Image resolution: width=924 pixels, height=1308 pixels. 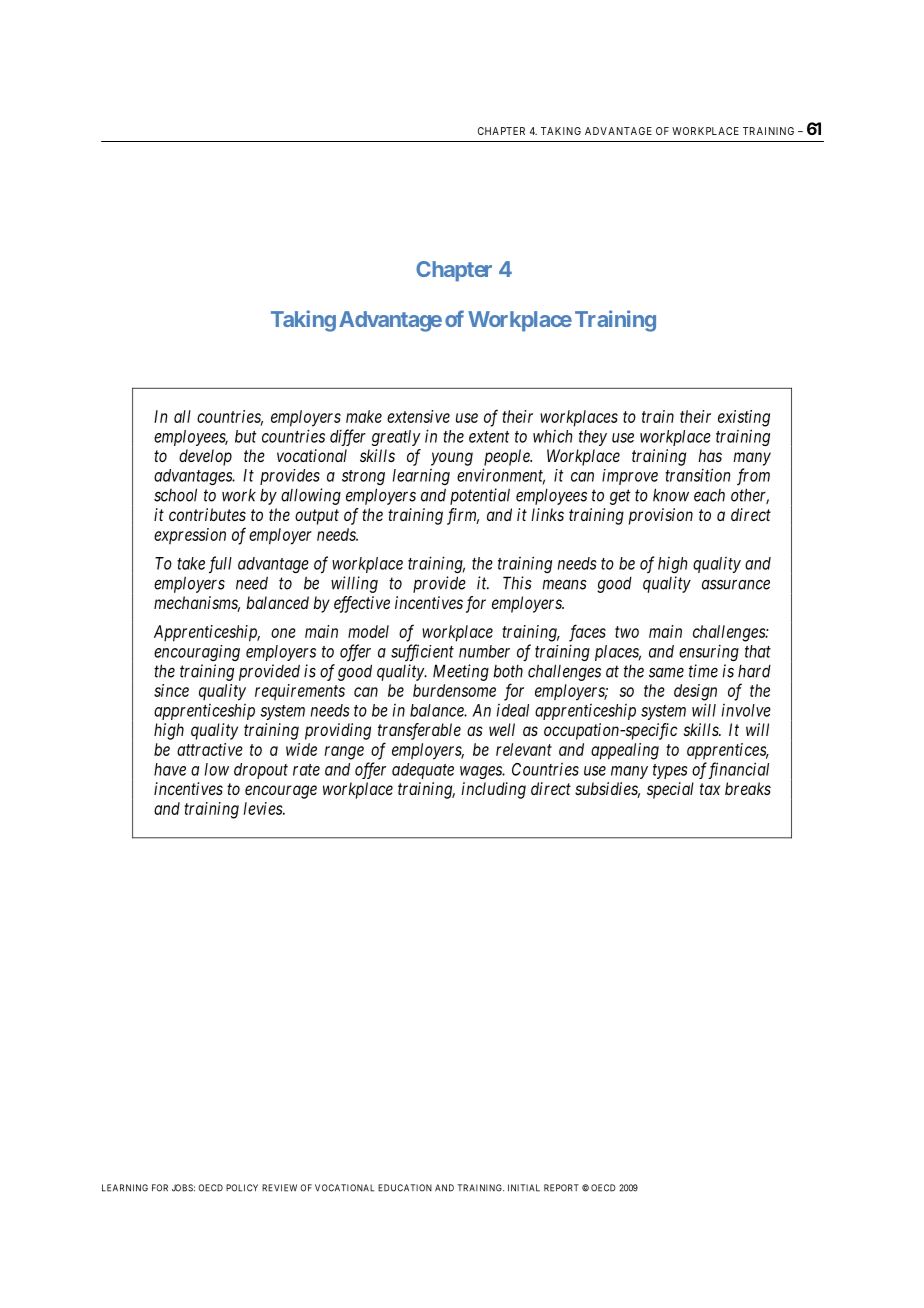 I want to click on develop, so click(x=205, y=457).
